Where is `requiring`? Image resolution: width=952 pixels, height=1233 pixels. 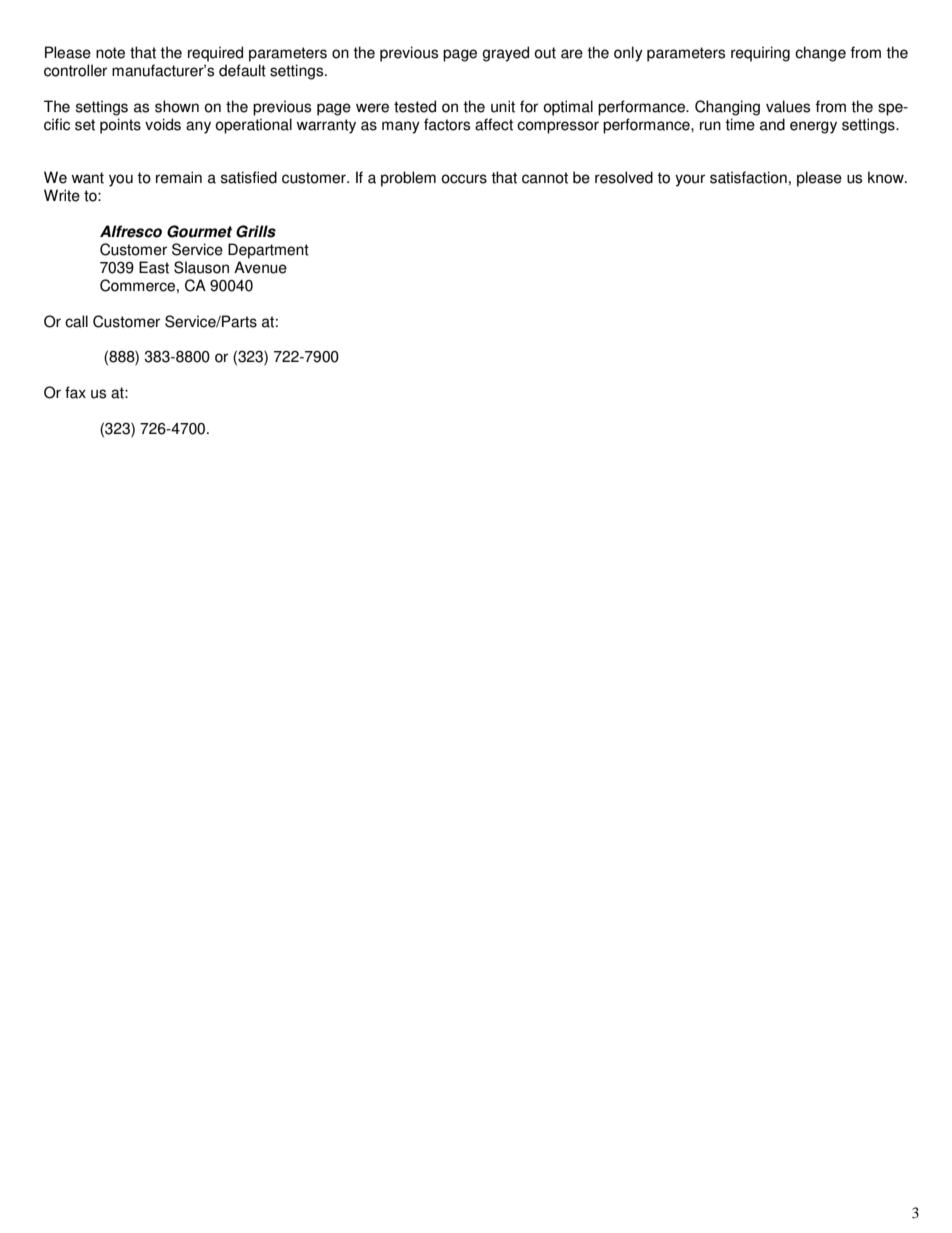 requiring is located at coordinates (760, 54).
